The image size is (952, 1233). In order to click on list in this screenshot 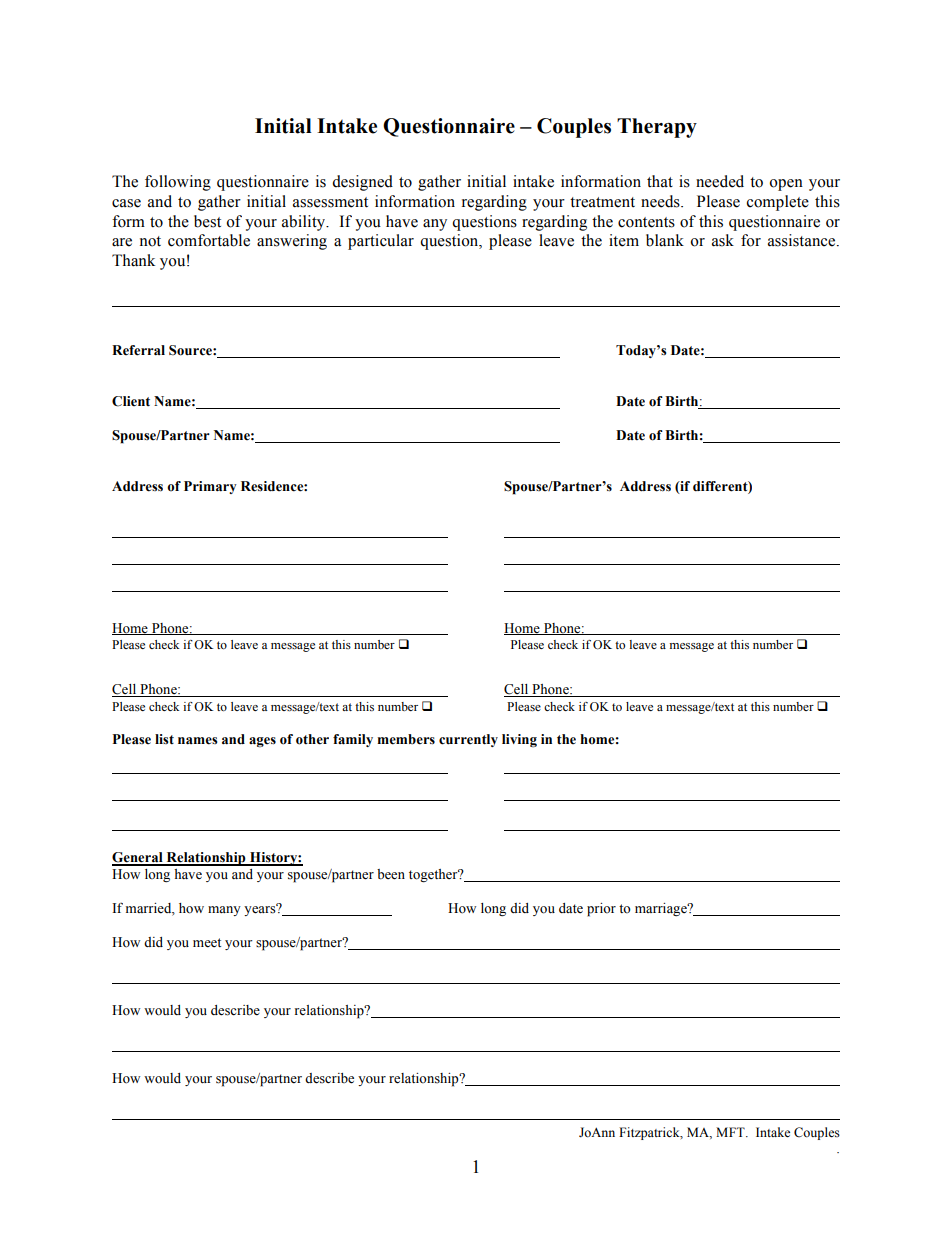, I will do `click(164, 739)`.
